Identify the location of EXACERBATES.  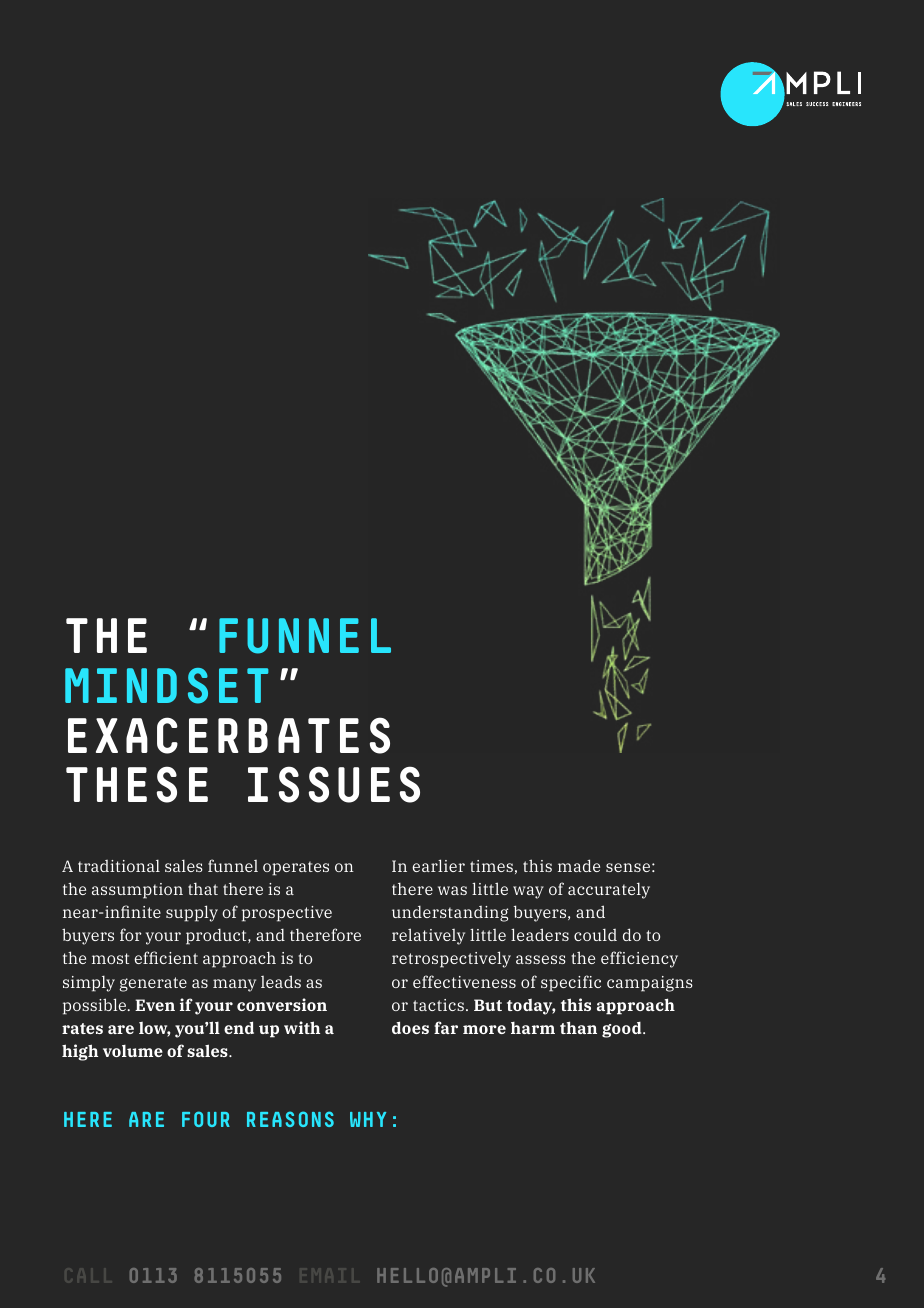
(229, 735).
